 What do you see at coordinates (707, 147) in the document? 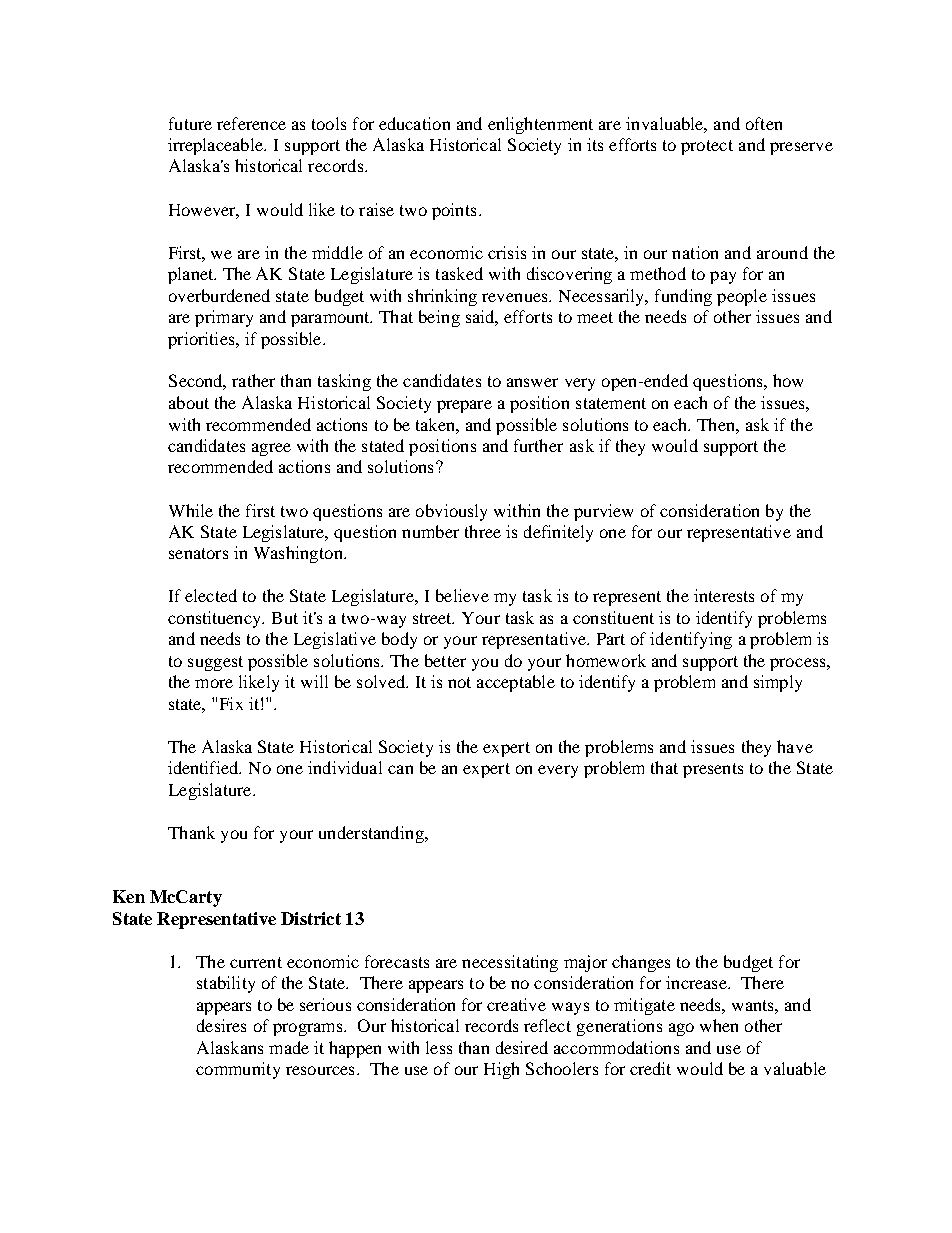
I see `protect` at bounding box center [707, 147].
